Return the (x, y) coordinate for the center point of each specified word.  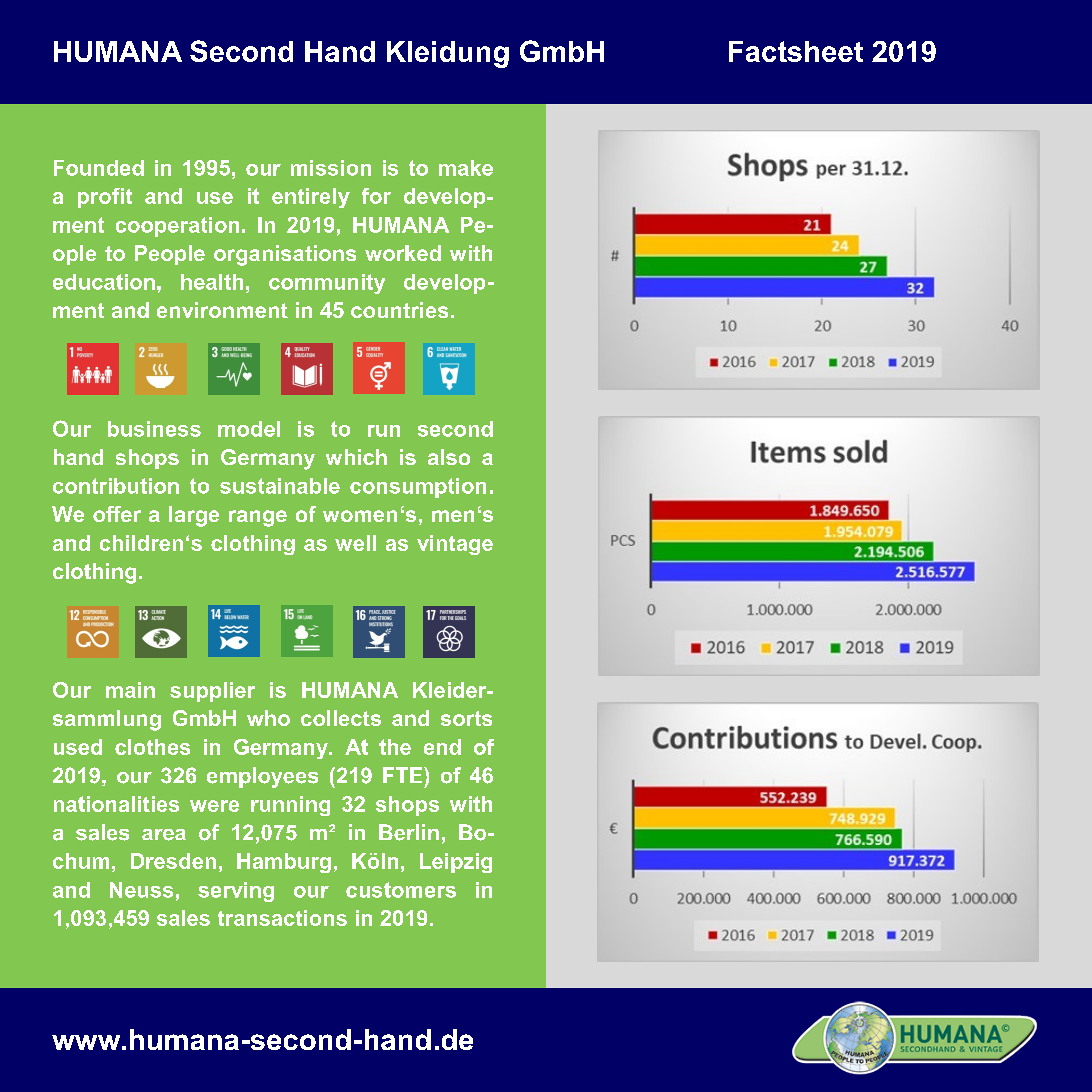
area (164, 835)
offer (117, 514)
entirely (311, 198)
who (268, 718)
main (130, 690)
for (376, 196)
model (249, 429)
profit (105, 198)
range (258, 518)
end (442, 747)
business (154, 429)
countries (399, 310)
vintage (455, 545)
